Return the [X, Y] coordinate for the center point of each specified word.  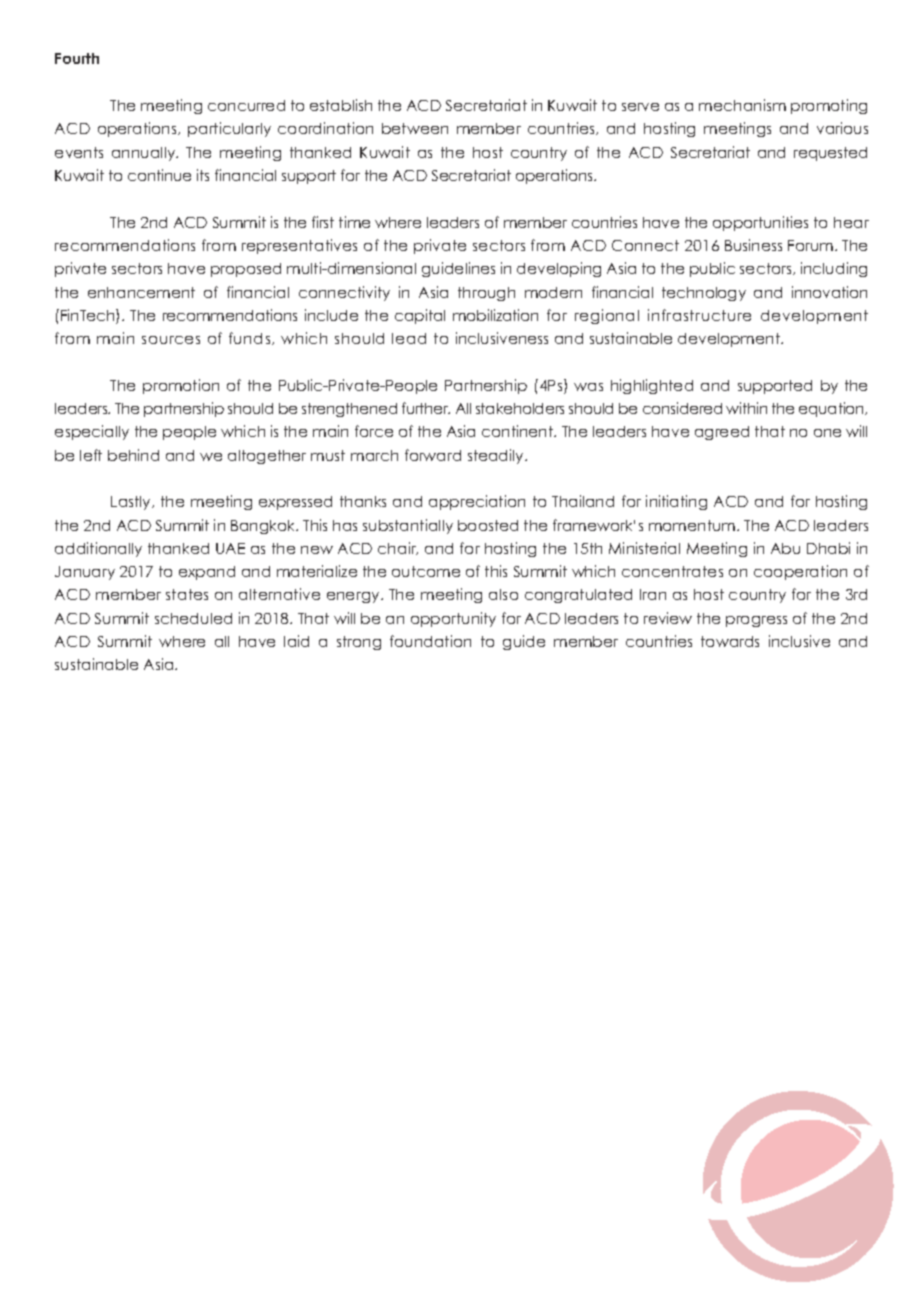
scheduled [193, 618]
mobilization [495, 315]
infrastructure [699, 315]
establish [341, 105]
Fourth [77, 58]
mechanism [742, 105]
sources [171, 340]
